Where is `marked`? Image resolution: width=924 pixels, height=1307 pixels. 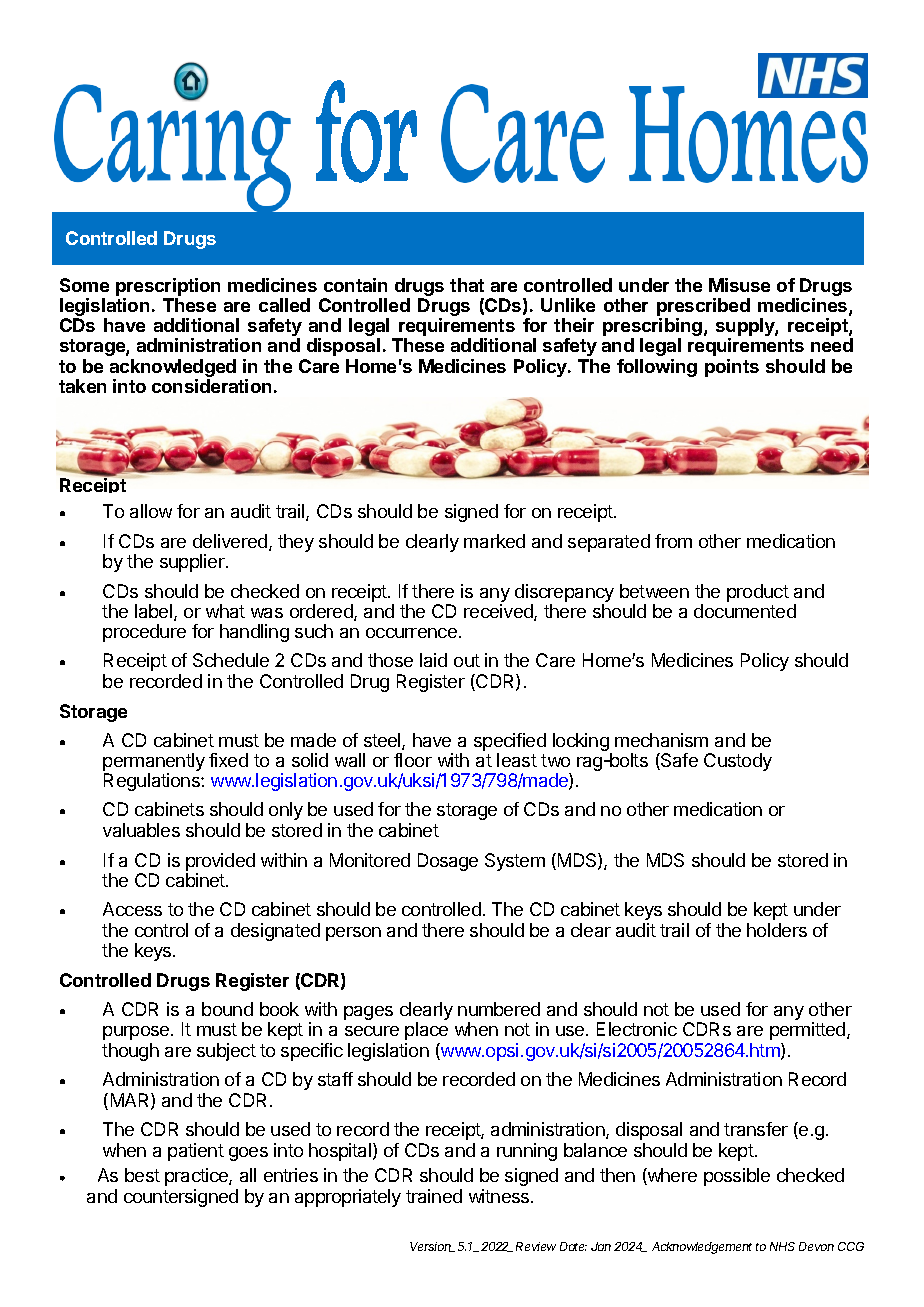
marked is located at coordinates (494, 541).
